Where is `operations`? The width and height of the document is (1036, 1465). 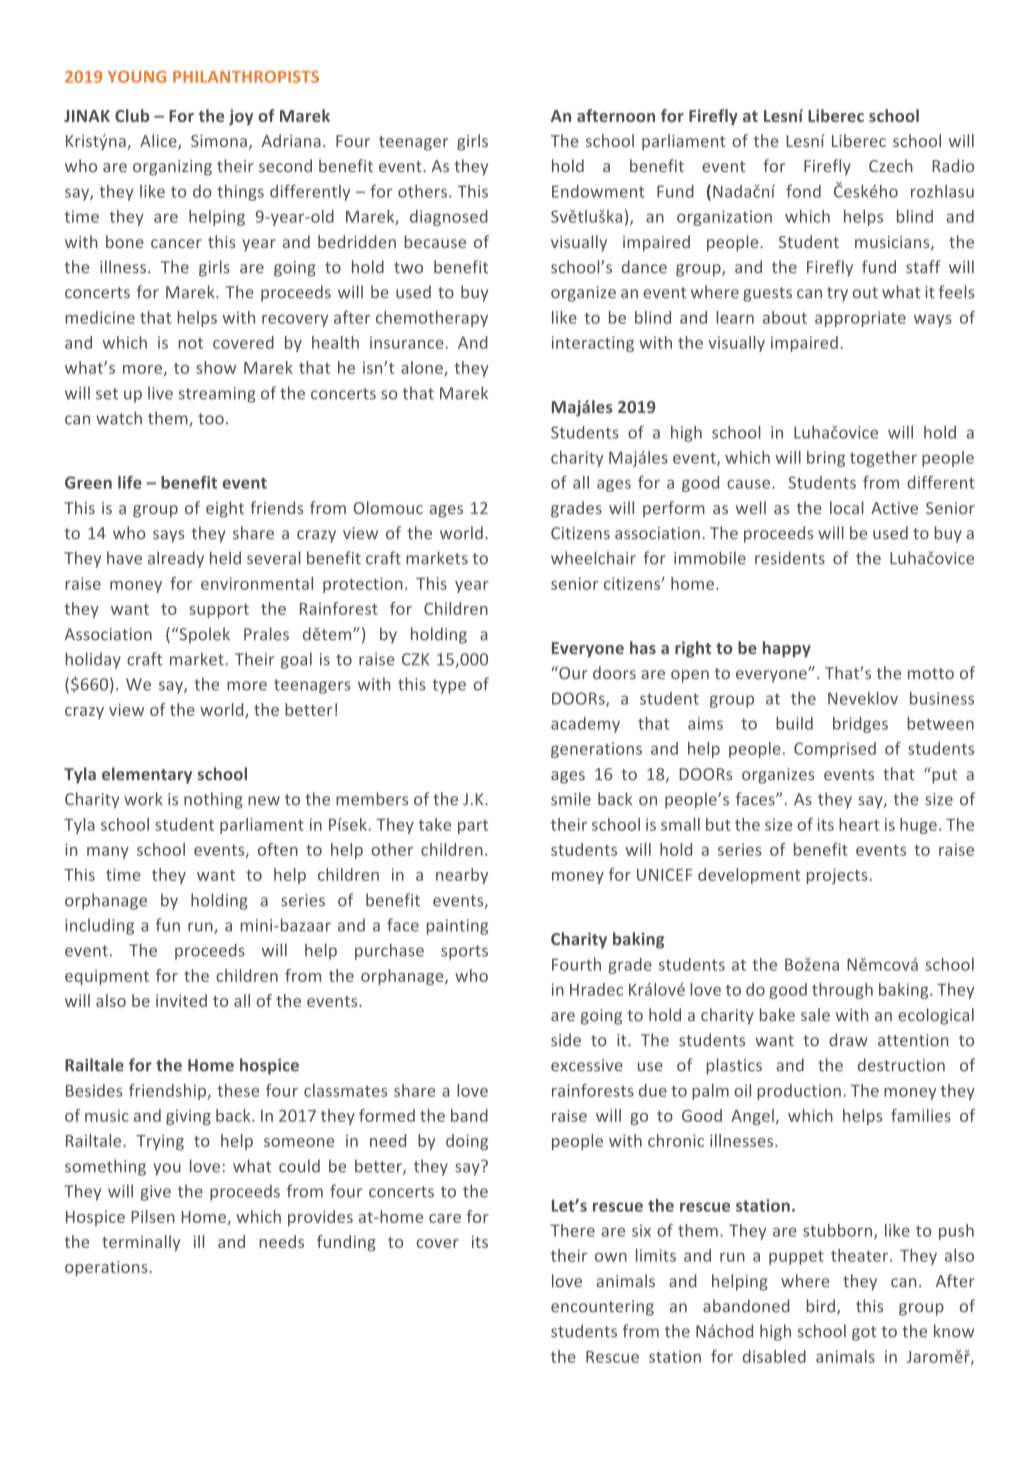
operations is located at coordinates (106, 1268).
